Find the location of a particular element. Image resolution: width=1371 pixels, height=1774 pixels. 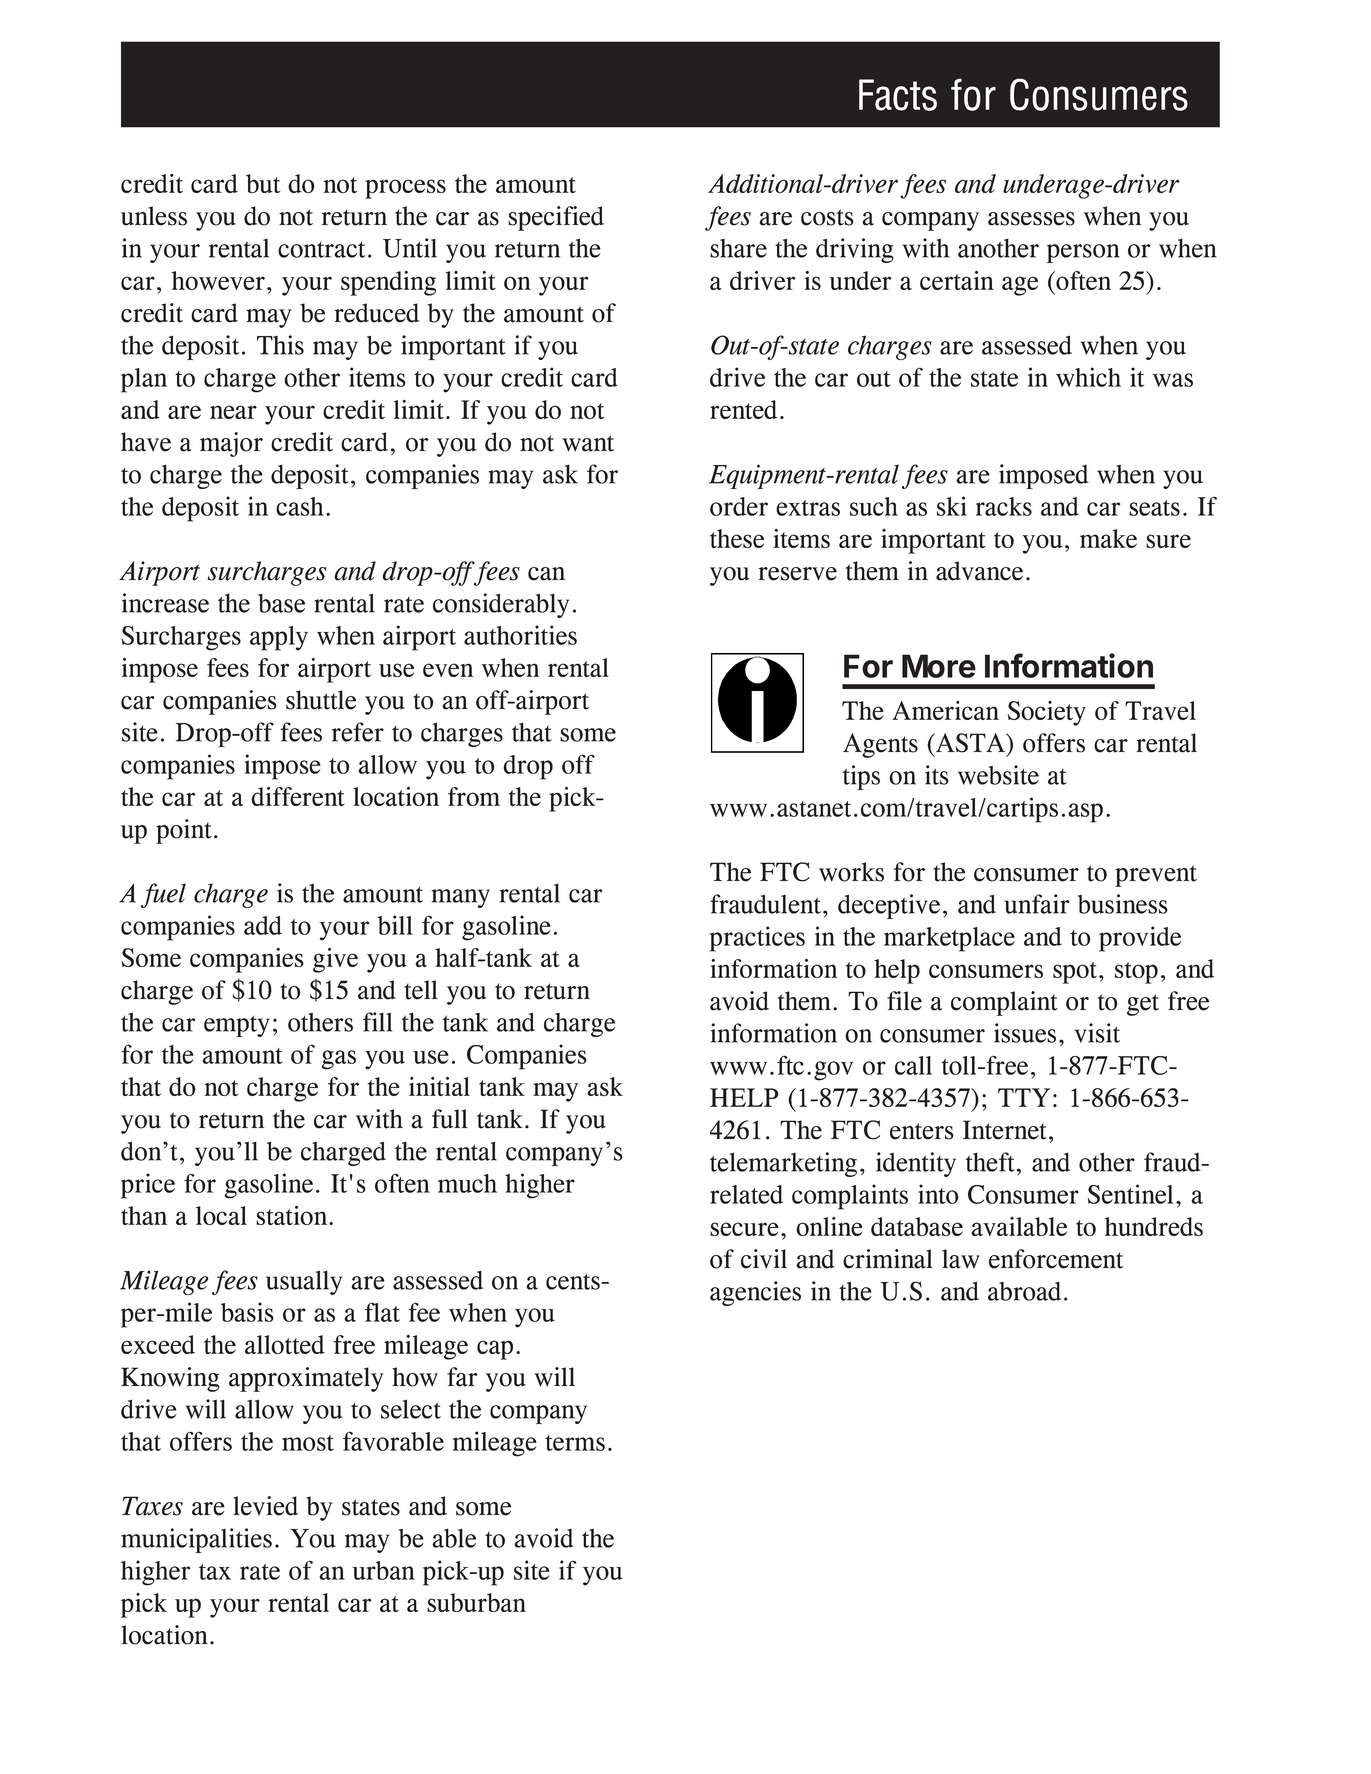

assesses is located at coordinates (1031, 219).
